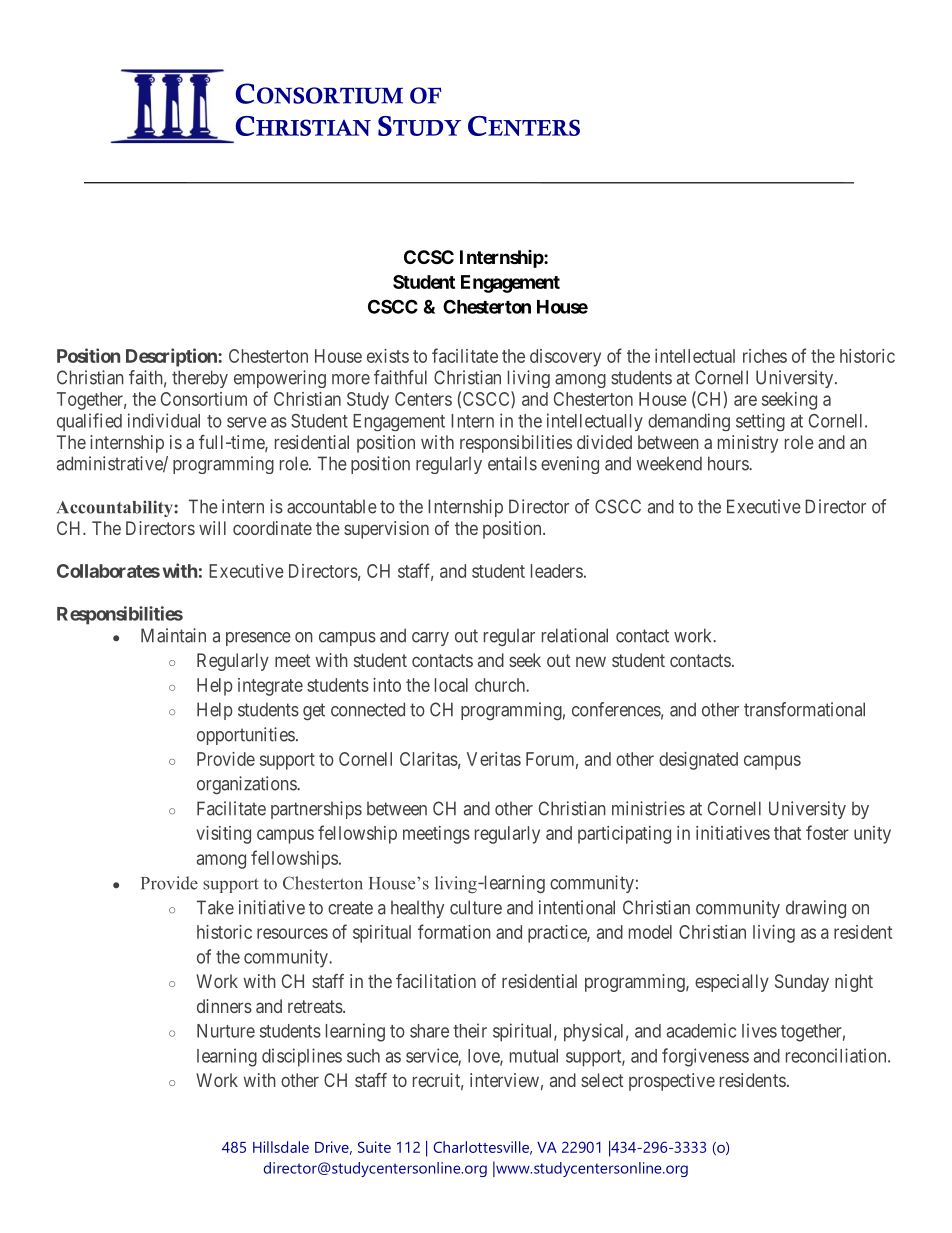 This screenshot has height=1233, width=952. I want to click on Maintain, so click(173, 635).
